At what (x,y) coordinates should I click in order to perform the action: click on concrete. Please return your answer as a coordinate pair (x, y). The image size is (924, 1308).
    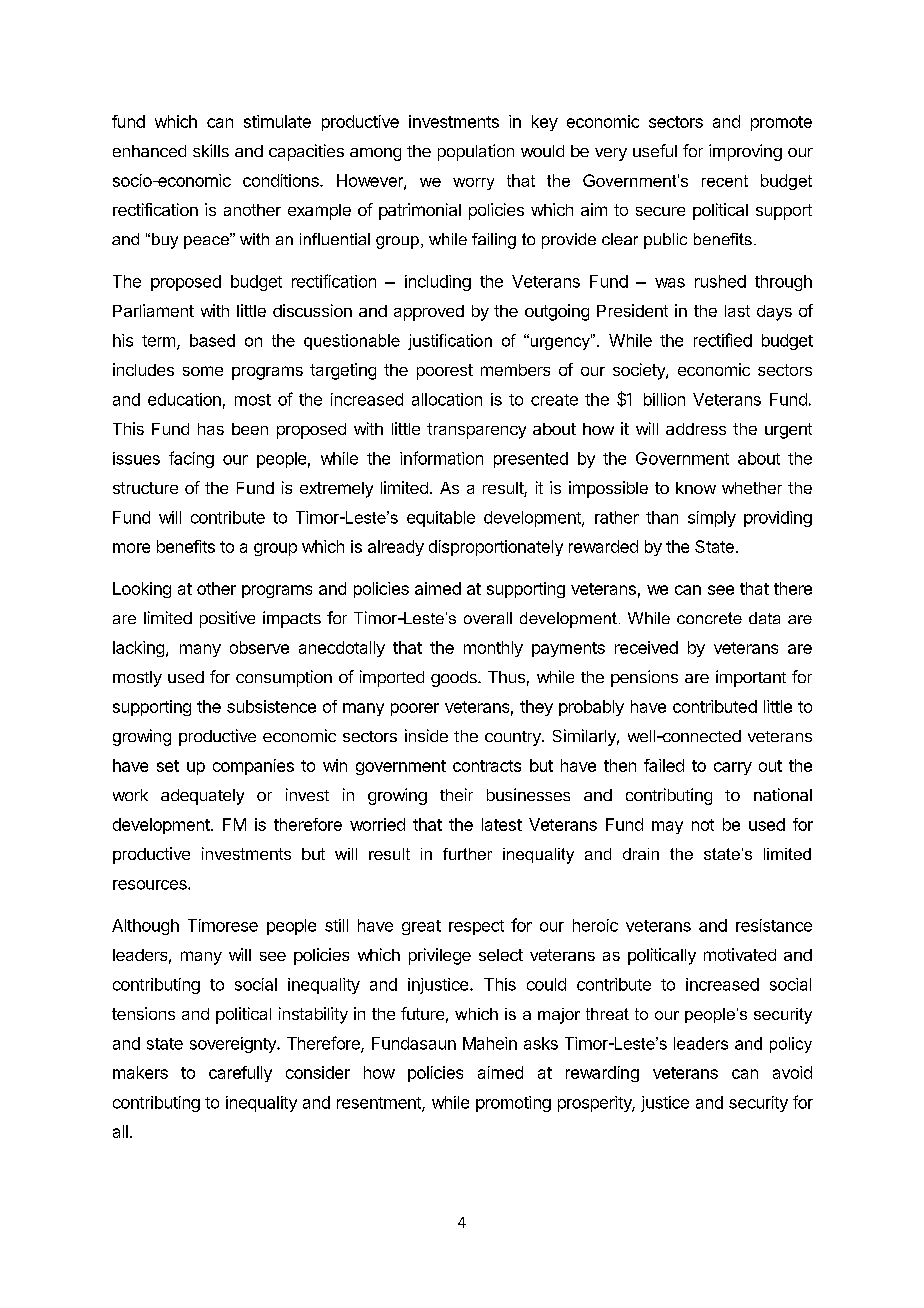
    Looking at the image, I should click on (709, 618).
